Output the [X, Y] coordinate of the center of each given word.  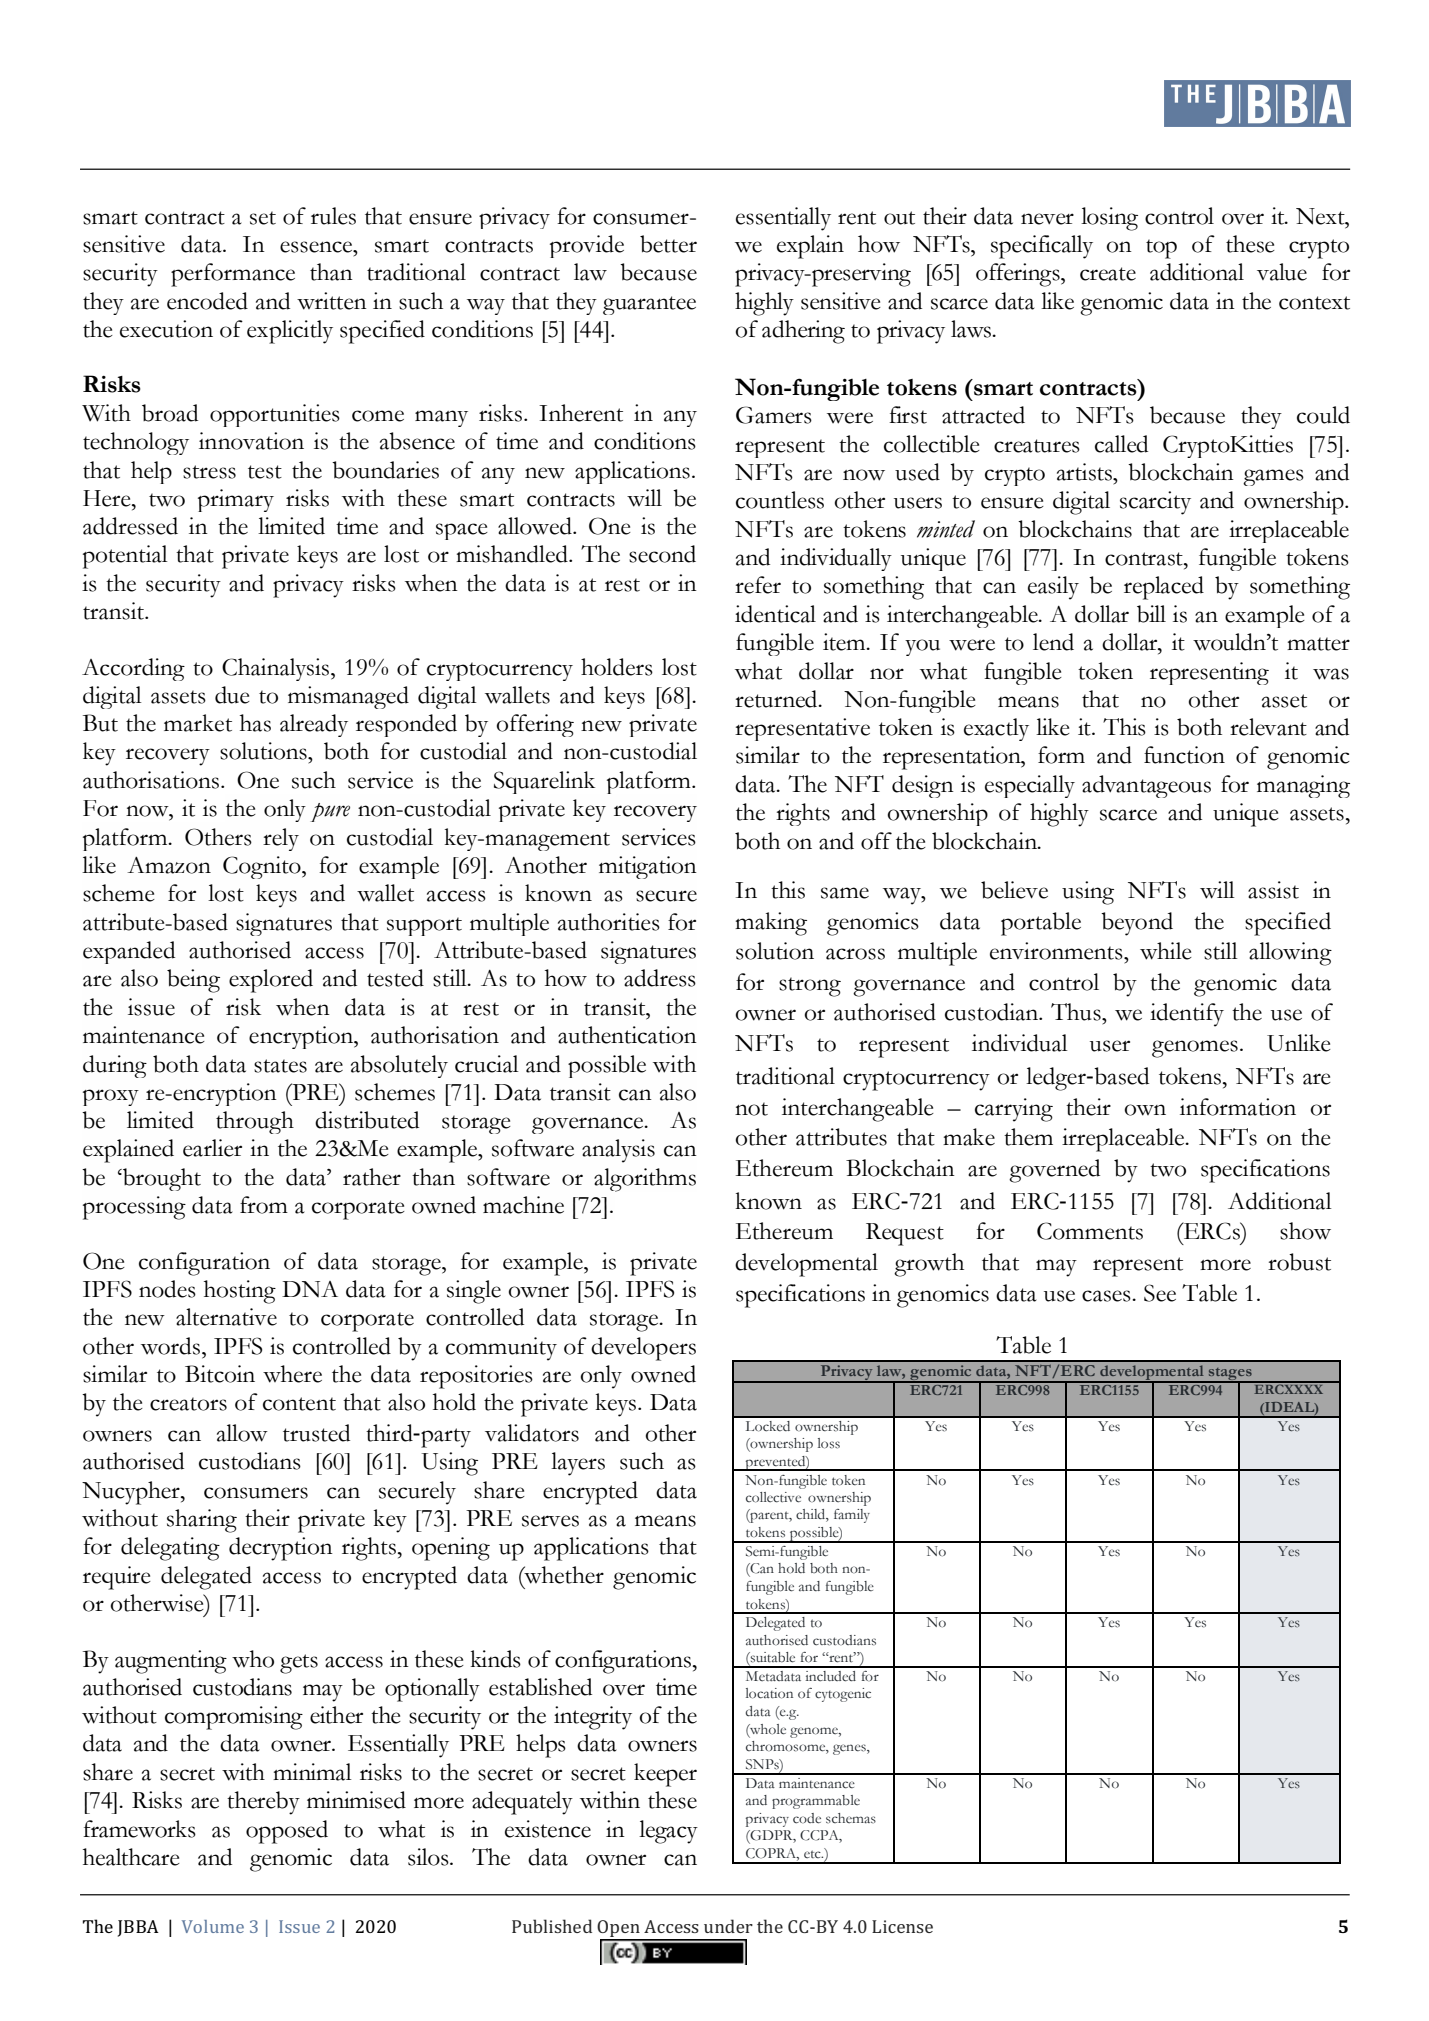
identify [1187, 1015]
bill [1151, 614]
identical [775, 614]
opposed [287, 1832]
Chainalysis [277, 669]
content [299, 1404]
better [668, 244]
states [280, 1066]
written [332, 301]
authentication [627, 1035]
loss [829, 1443]
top [1161, 249]
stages [1230, 1375]
